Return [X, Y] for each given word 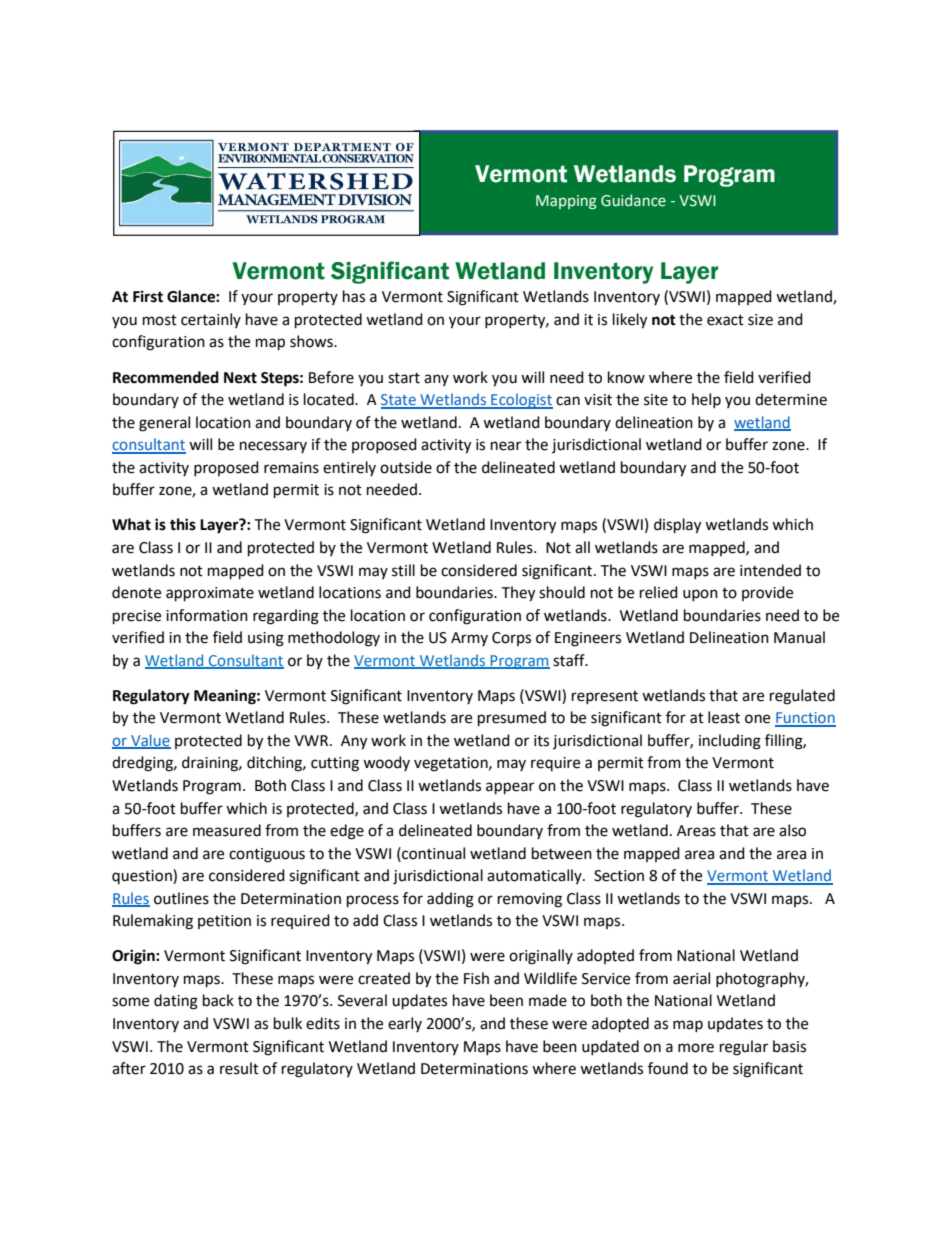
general [164, 424]
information [207, 615]
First [148, 296]
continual [432, 853]
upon [700, 595]
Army [469, 639]
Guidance [633, 200]
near [506, 446]
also [792, 830]
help [706, 400]
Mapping [566, 202]
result [239, 1068]
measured [227, 830]
